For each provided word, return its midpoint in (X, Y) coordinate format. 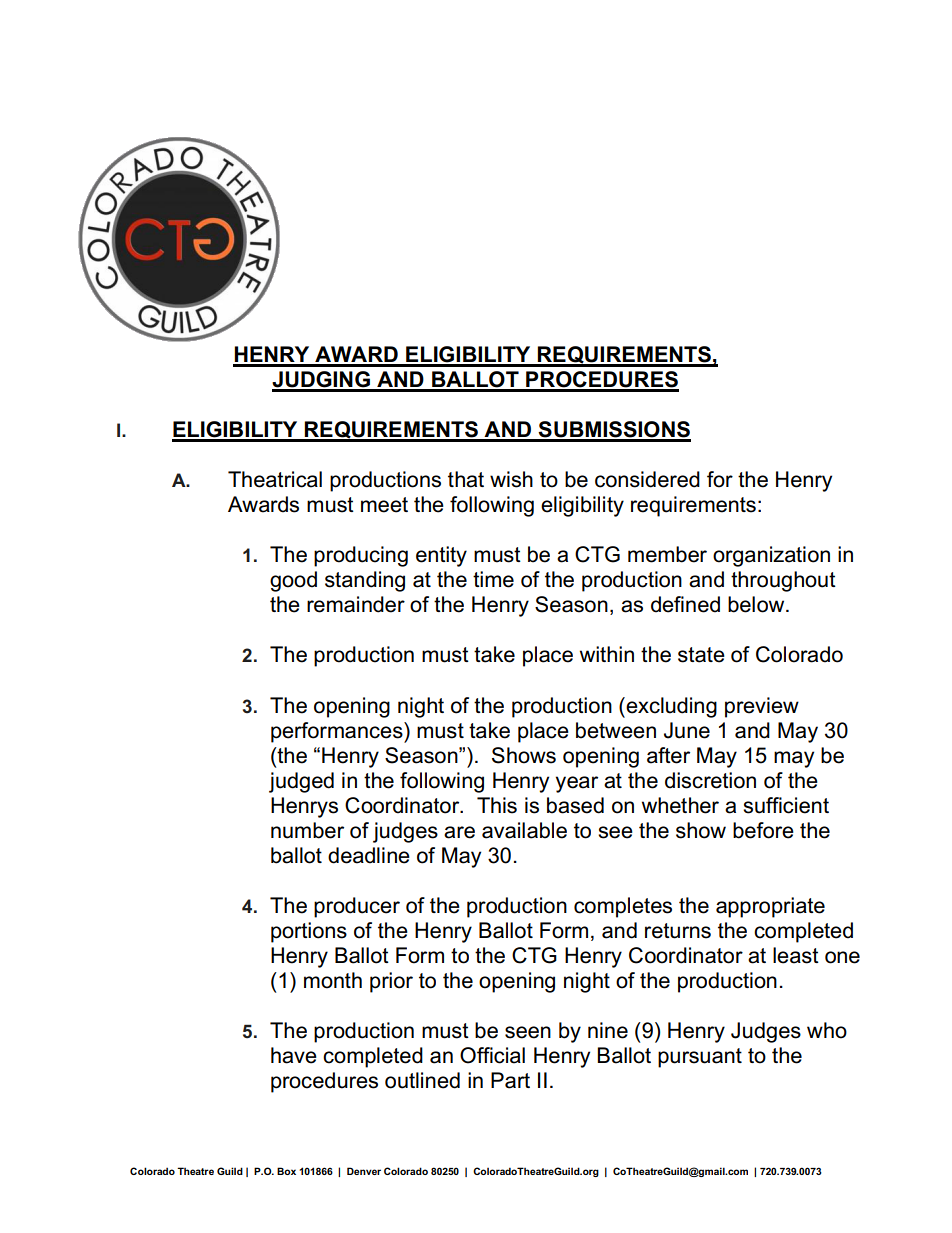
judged (301, 782)
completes (623, 907)
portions (309, 932)
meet (384, 505)
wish (511, 479)
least (796, 955)
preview (762, 707)
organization (771, 556)
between (616, 730)
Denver (364, 1171)
